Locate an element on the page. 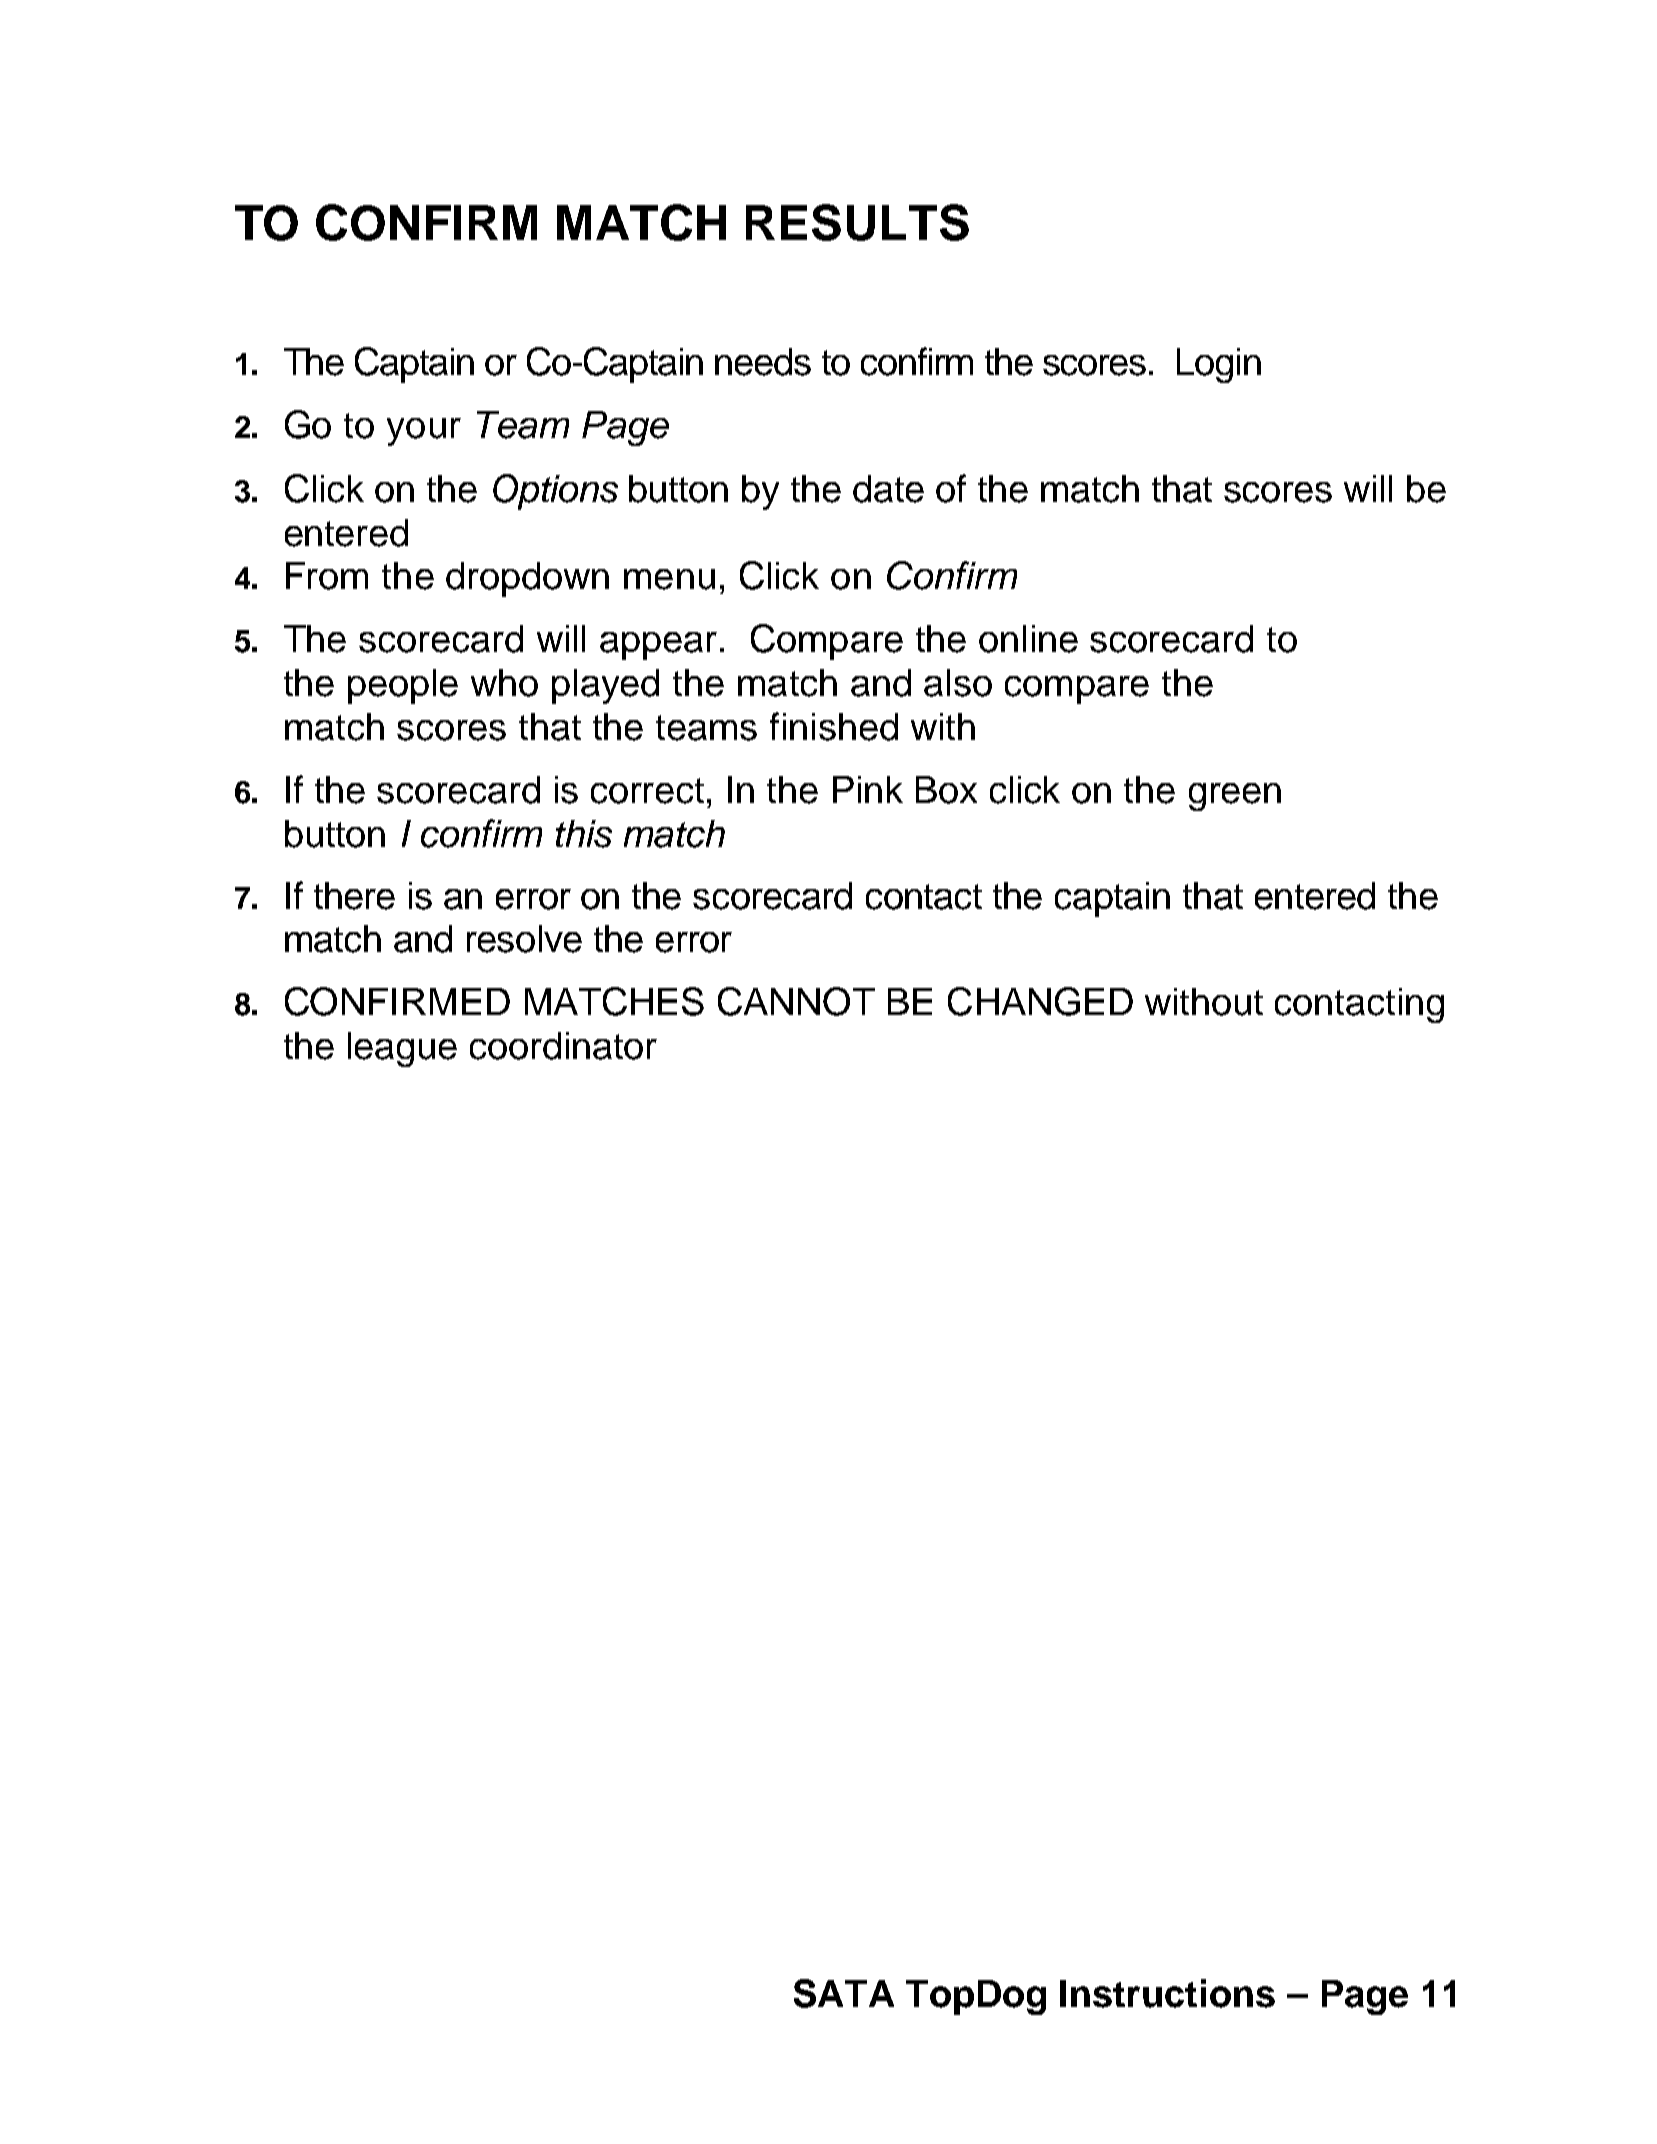 The image size is (1657, 2144). online is located at coordinates (1028, 639).
